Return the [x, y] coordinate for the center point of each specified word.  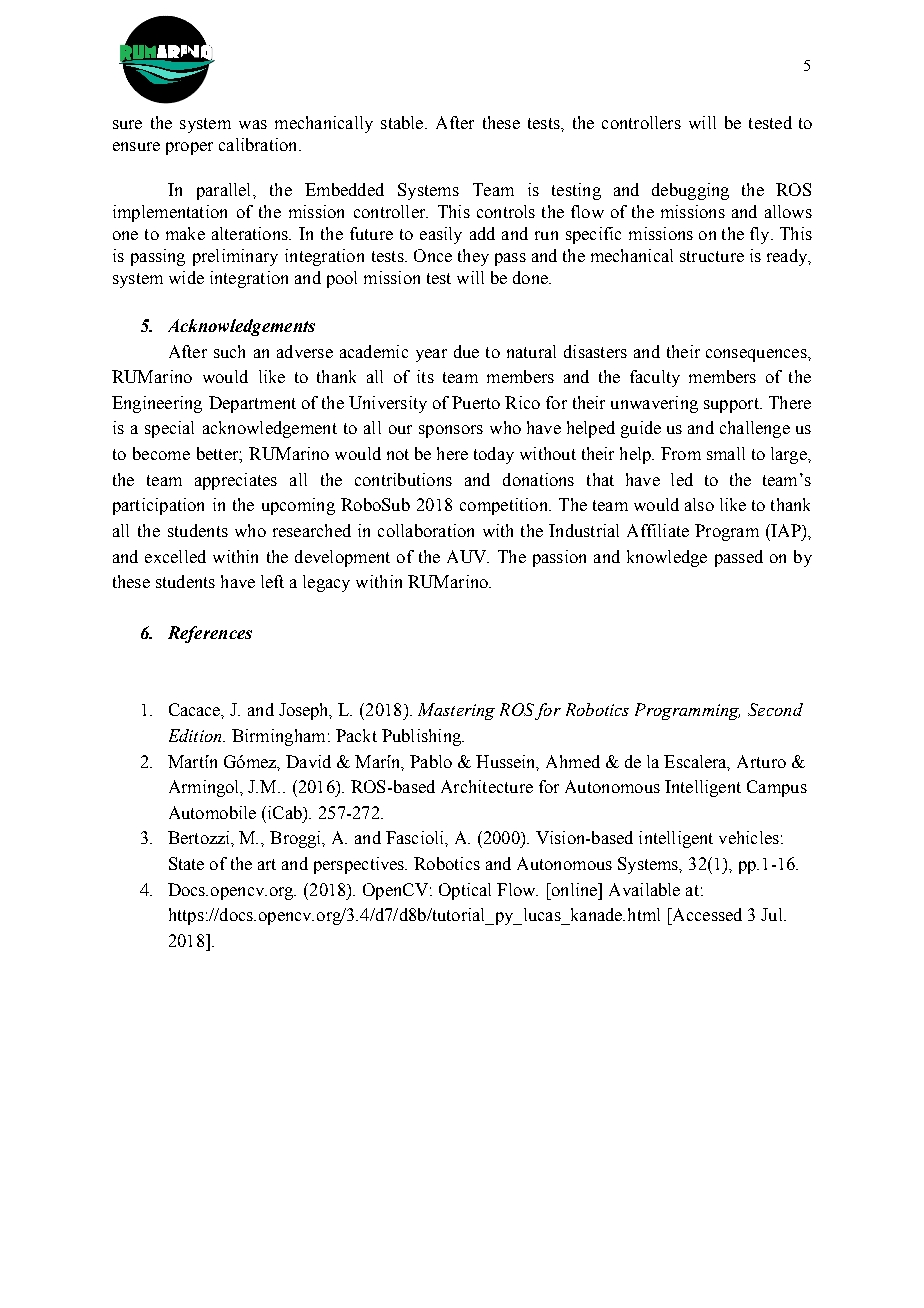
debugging [690, 191]
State [186, 863]
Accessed [706, 914]
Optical [465, 891]
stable [403, 122]
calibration [259, 144]
